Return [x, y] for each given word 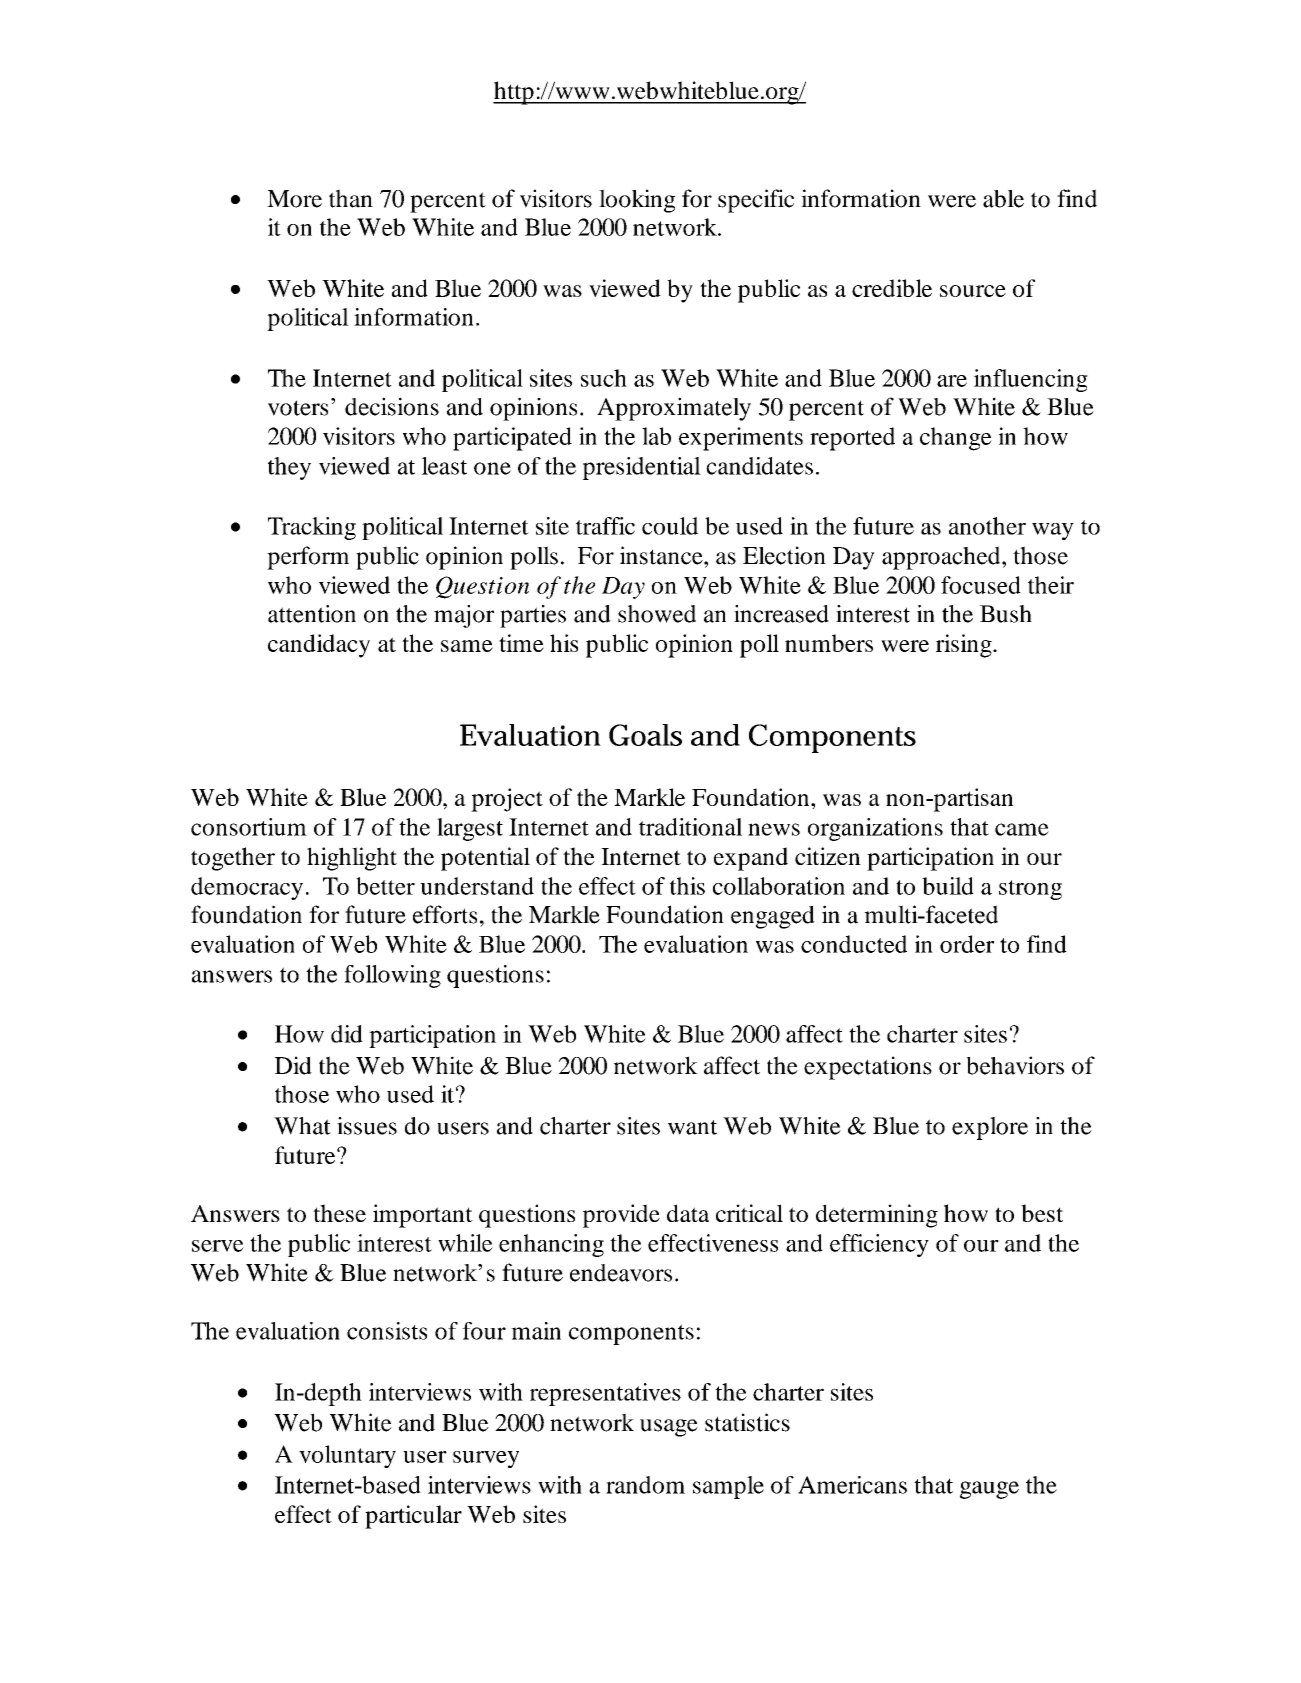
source [973, 291]
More [294, 199]
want [692, 1127]
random [645, 1485]
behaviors [1015, 1065]
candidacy [319, 646]
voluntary [347, 1456]
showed [657, 614]
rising [965, 646]
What [302, 1126]
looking [637, 201]
